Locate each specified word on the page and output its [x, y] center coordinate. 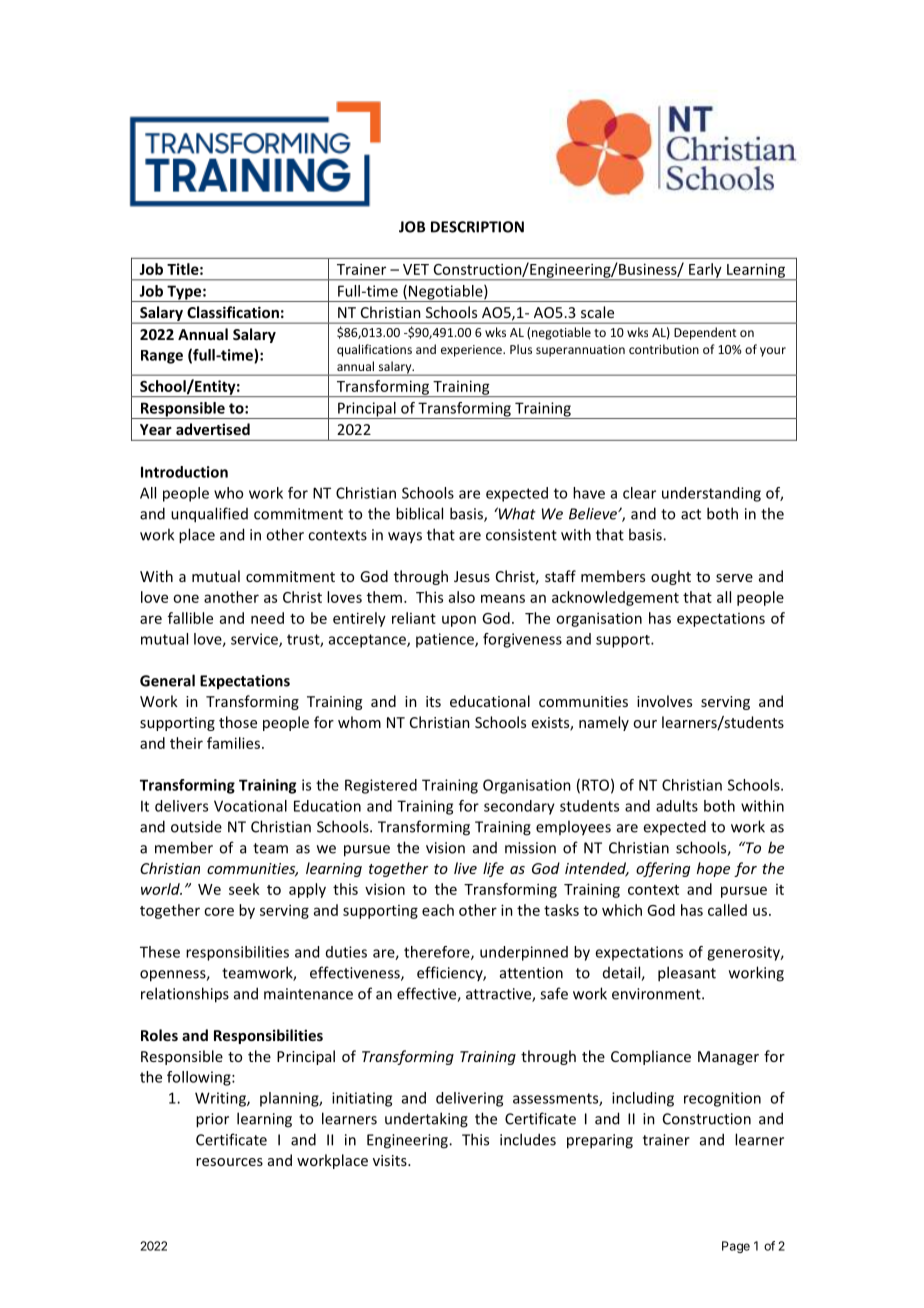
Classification [233, 312]
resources [229, 1162]
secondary [519, 807]
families [235, 743]
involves [664, 701]
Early [705, 271]
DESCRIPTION [477, 227]
